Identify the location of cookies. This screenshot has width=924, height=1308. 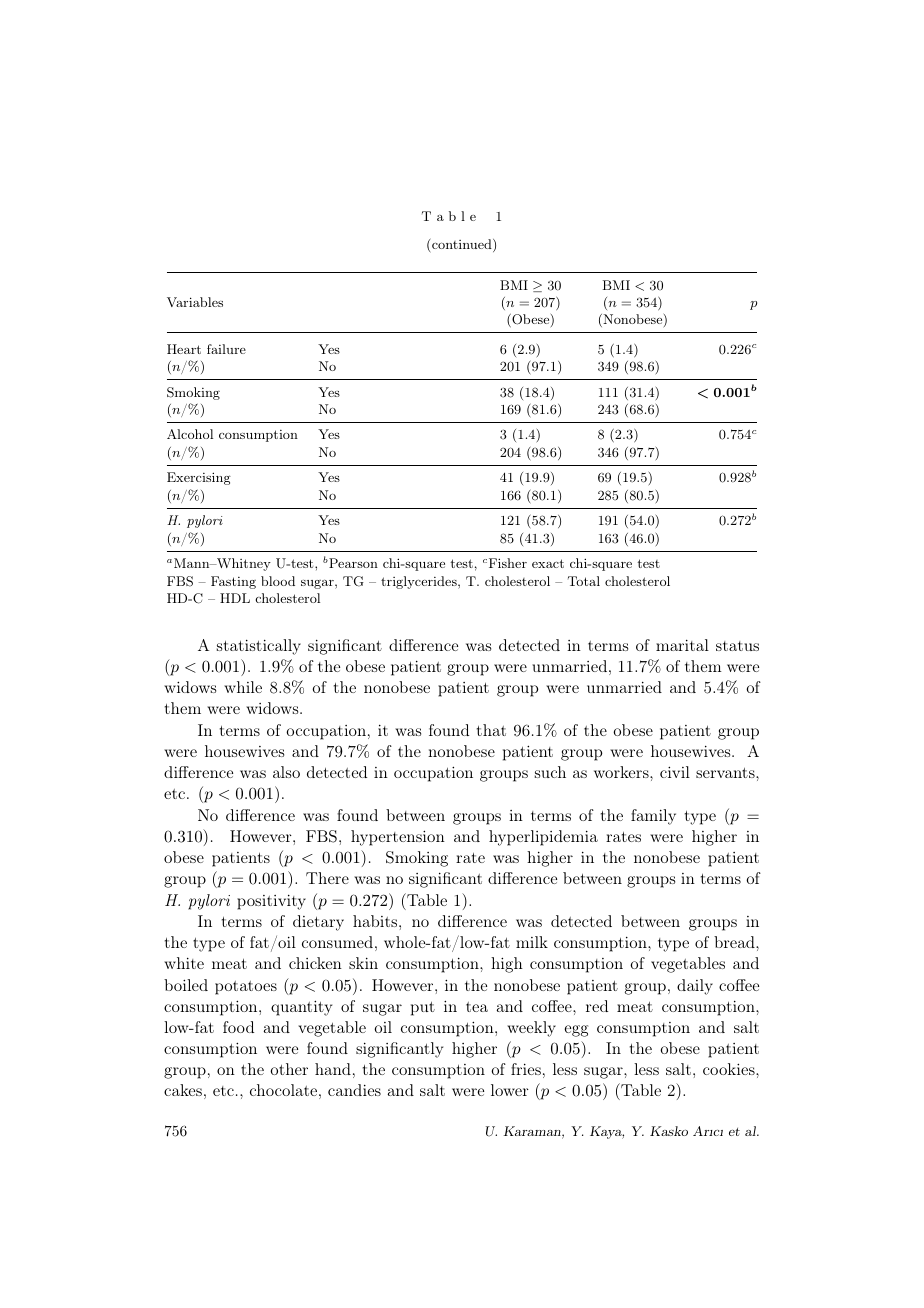
(730, 1069).
